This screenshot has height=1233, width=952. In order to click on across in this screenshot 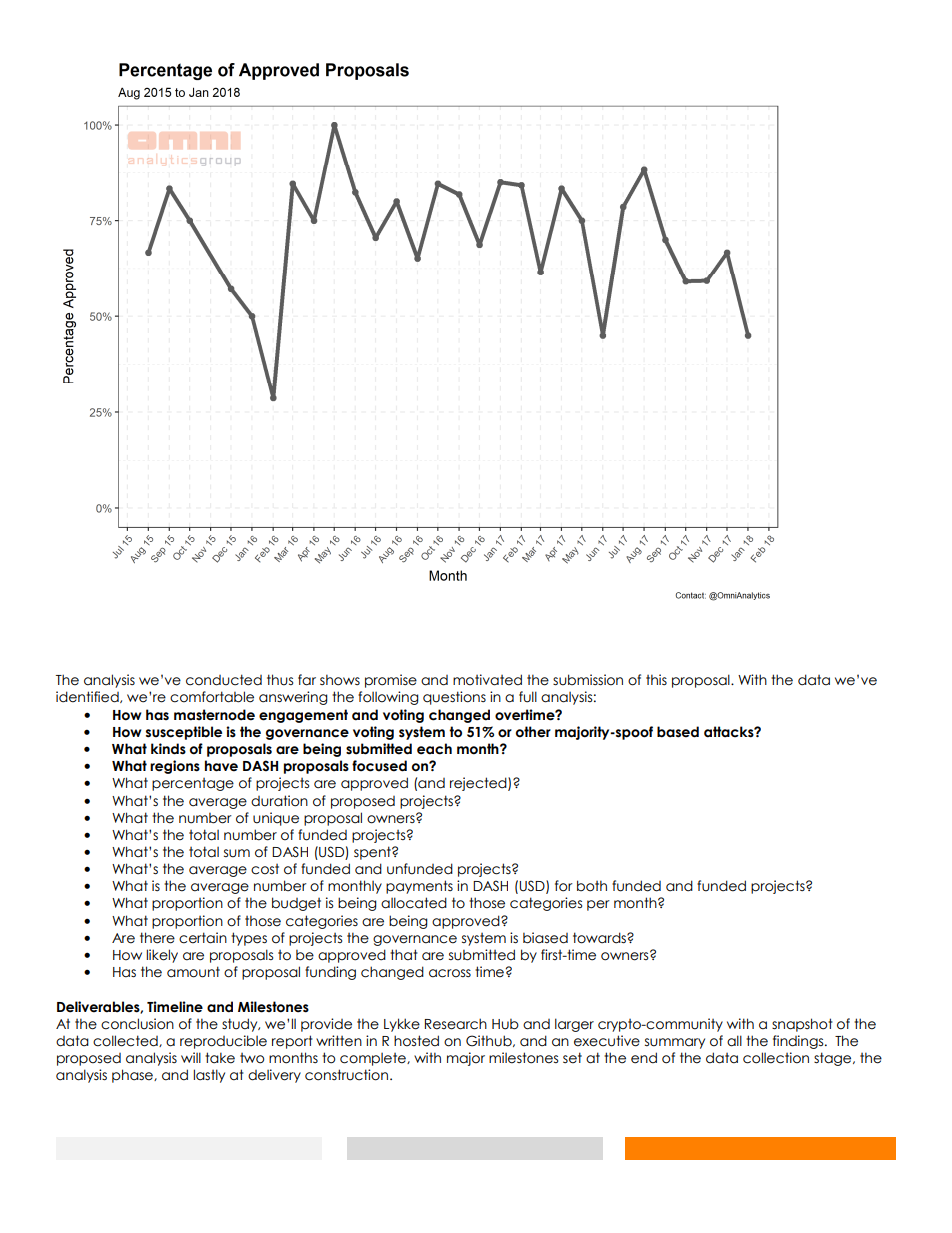, I will do `click(450, 973)`.
